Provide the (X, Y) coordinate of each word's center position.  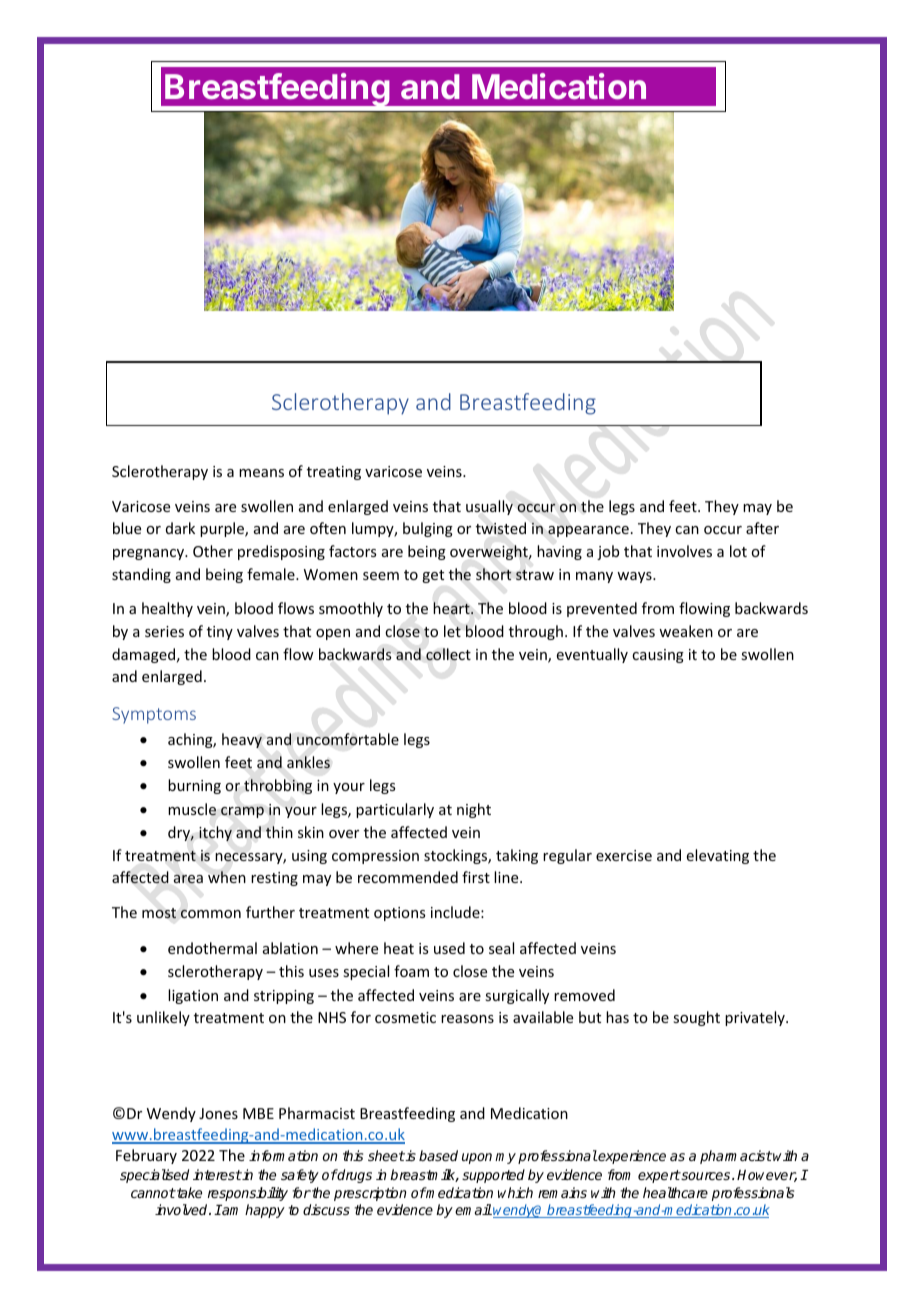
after (762, 528)
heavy (242, 740)
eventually (592, 655)
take (188, 1192)
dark (180, 528)
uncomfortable (348, 739)
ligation (193, 996)
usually (489, 507)
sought (696, 1018)
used (449, 948)
